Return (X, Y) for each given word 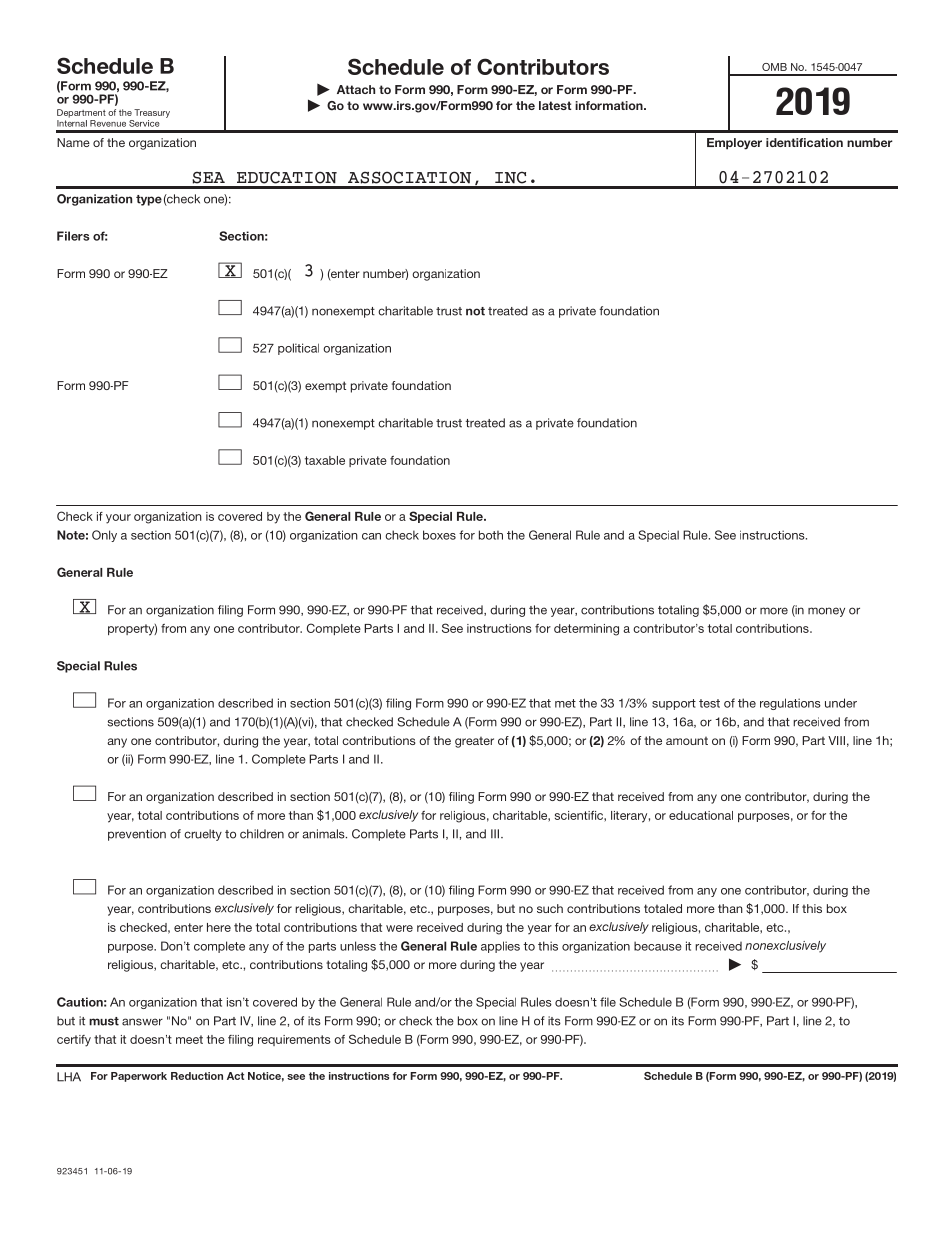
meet (189, 1039)
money (826, 612)
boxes (439, 535)
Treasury (152, 113)
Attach (356, 89)
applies (500, 947)
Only (104, 536)
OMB (774, 67)
